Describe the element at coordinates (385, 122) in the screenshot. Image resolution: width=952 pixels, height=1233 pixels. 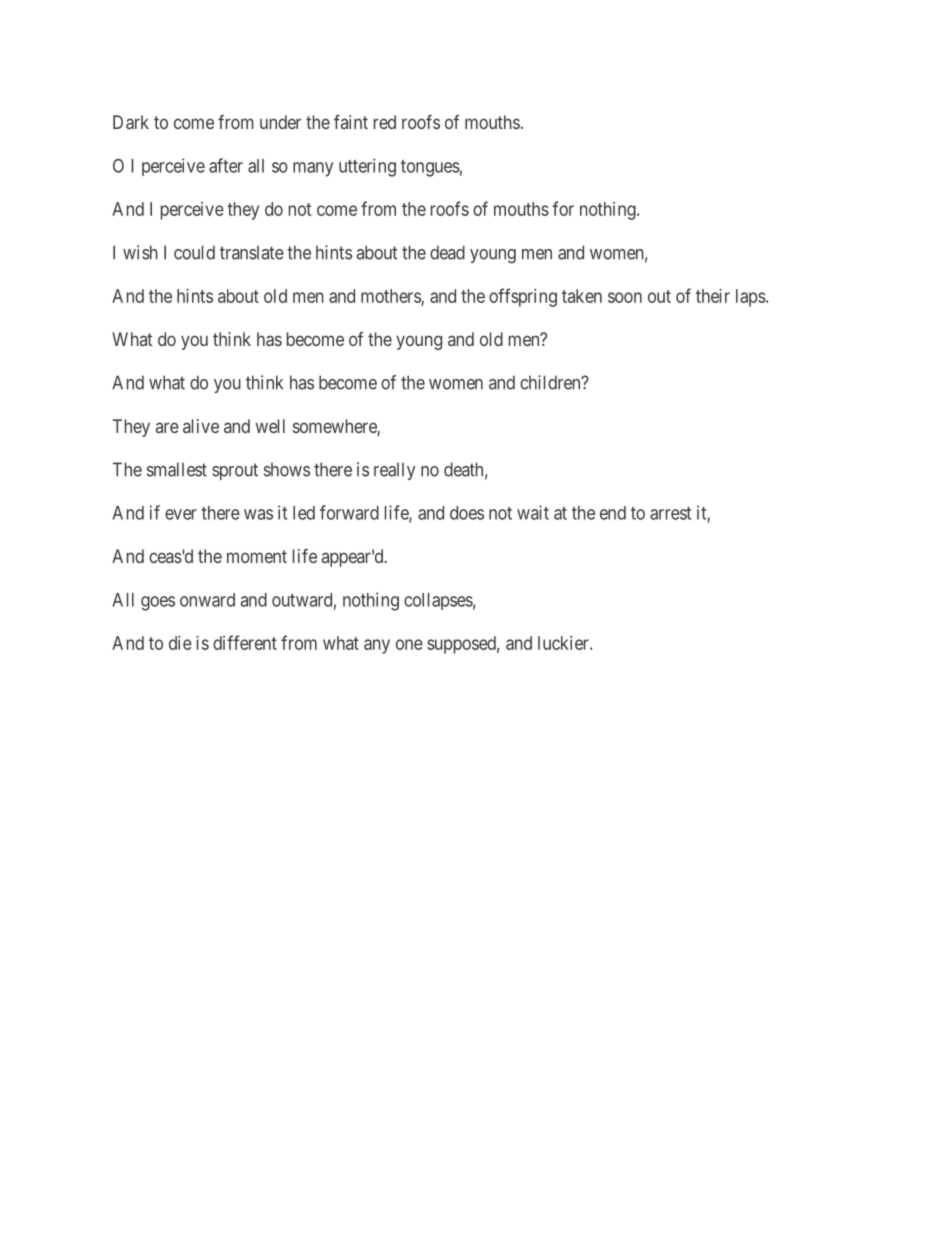
I see `red` at that location.
